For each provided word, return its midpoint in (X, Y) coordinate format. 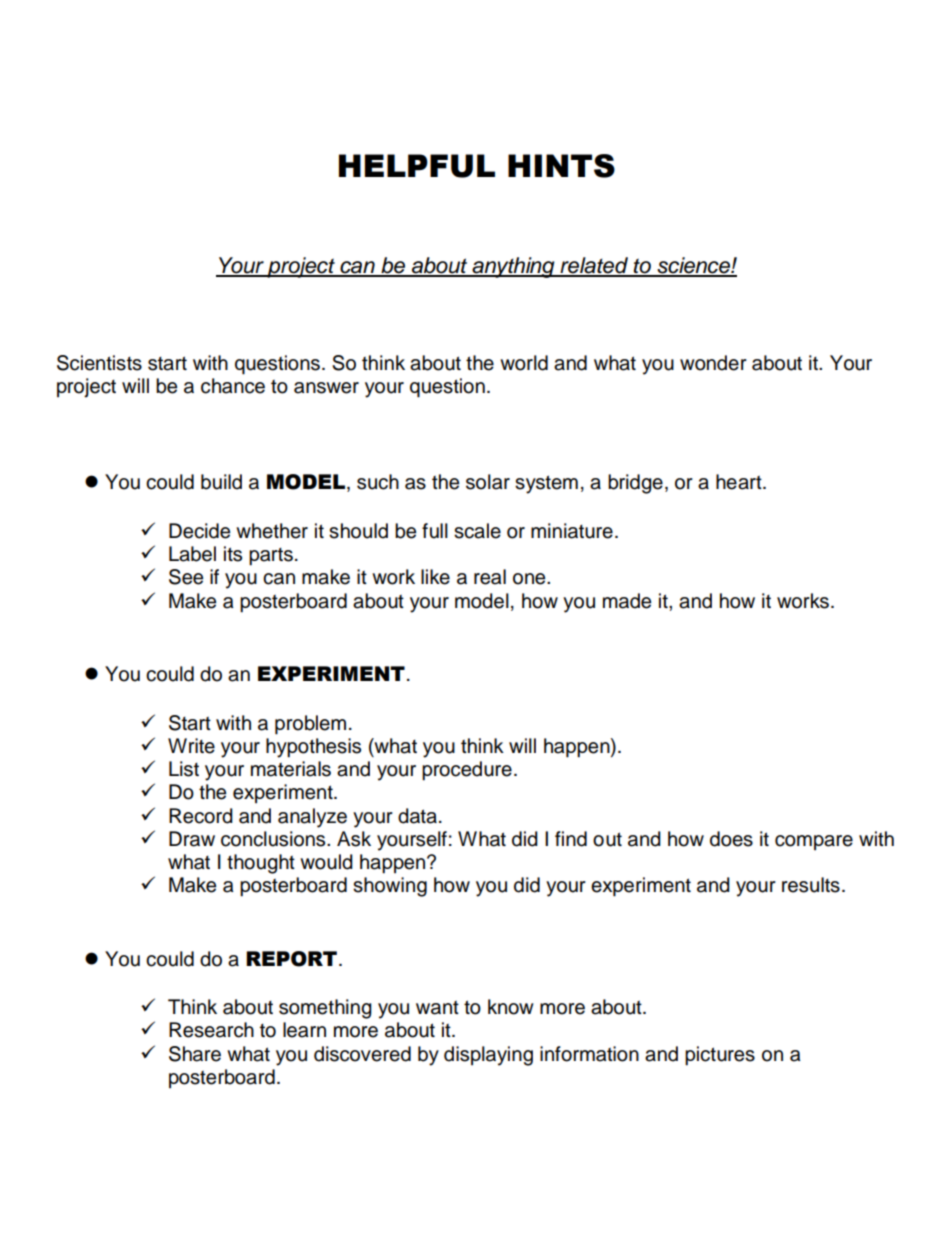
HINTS (561, 166)
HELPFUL (417, 166)
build (221, 482)
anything (513, 267)
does (731, 839)
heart (740, 482)
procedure (467, 771)
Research (211, 1030)
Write (191, 746)
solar (488, 482)
